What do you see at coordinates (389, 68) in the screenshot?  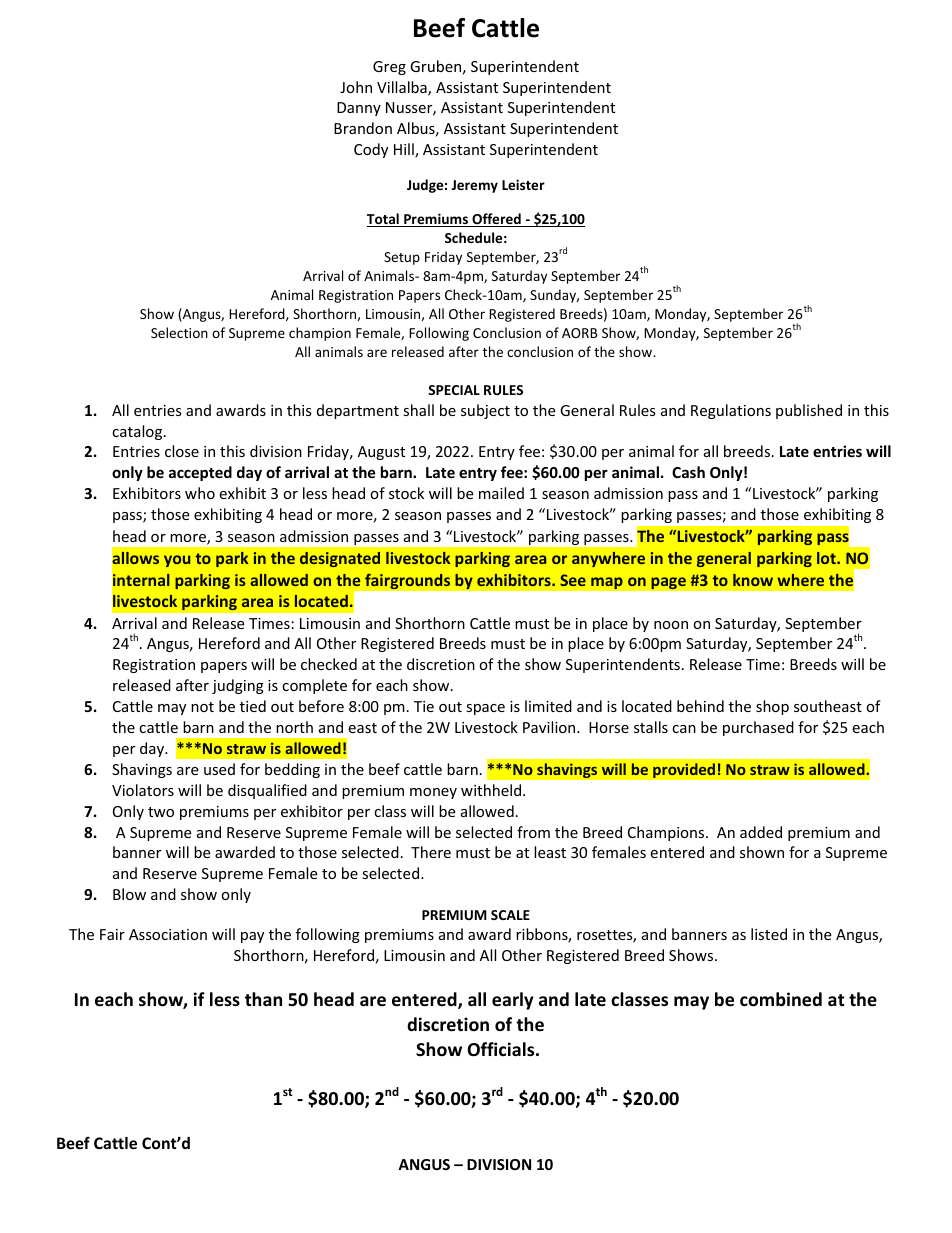 I see `Greg` at bounding box center [389, 68].
